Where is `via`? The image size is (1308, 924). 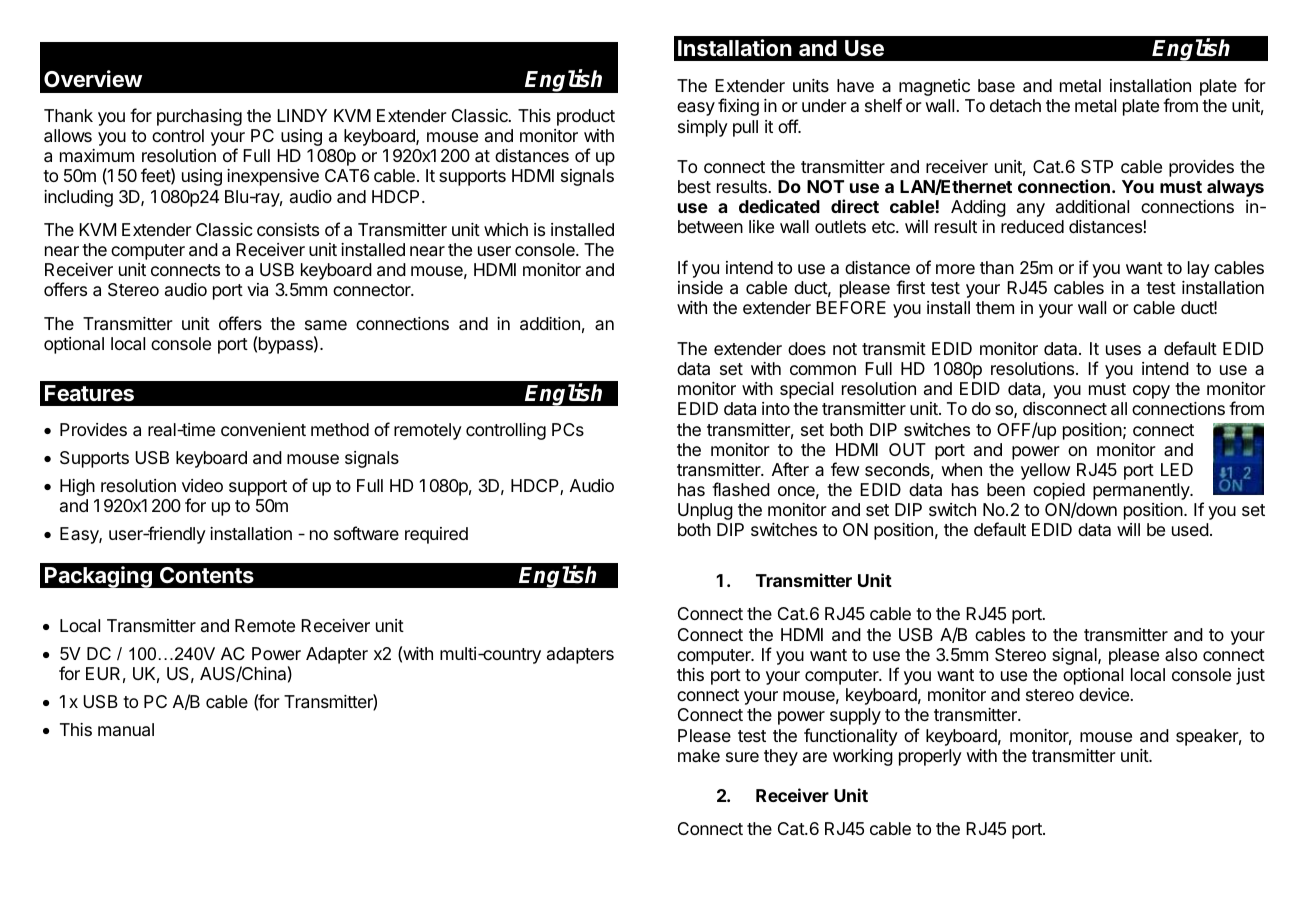
via is located at coordinates (257, 290).
